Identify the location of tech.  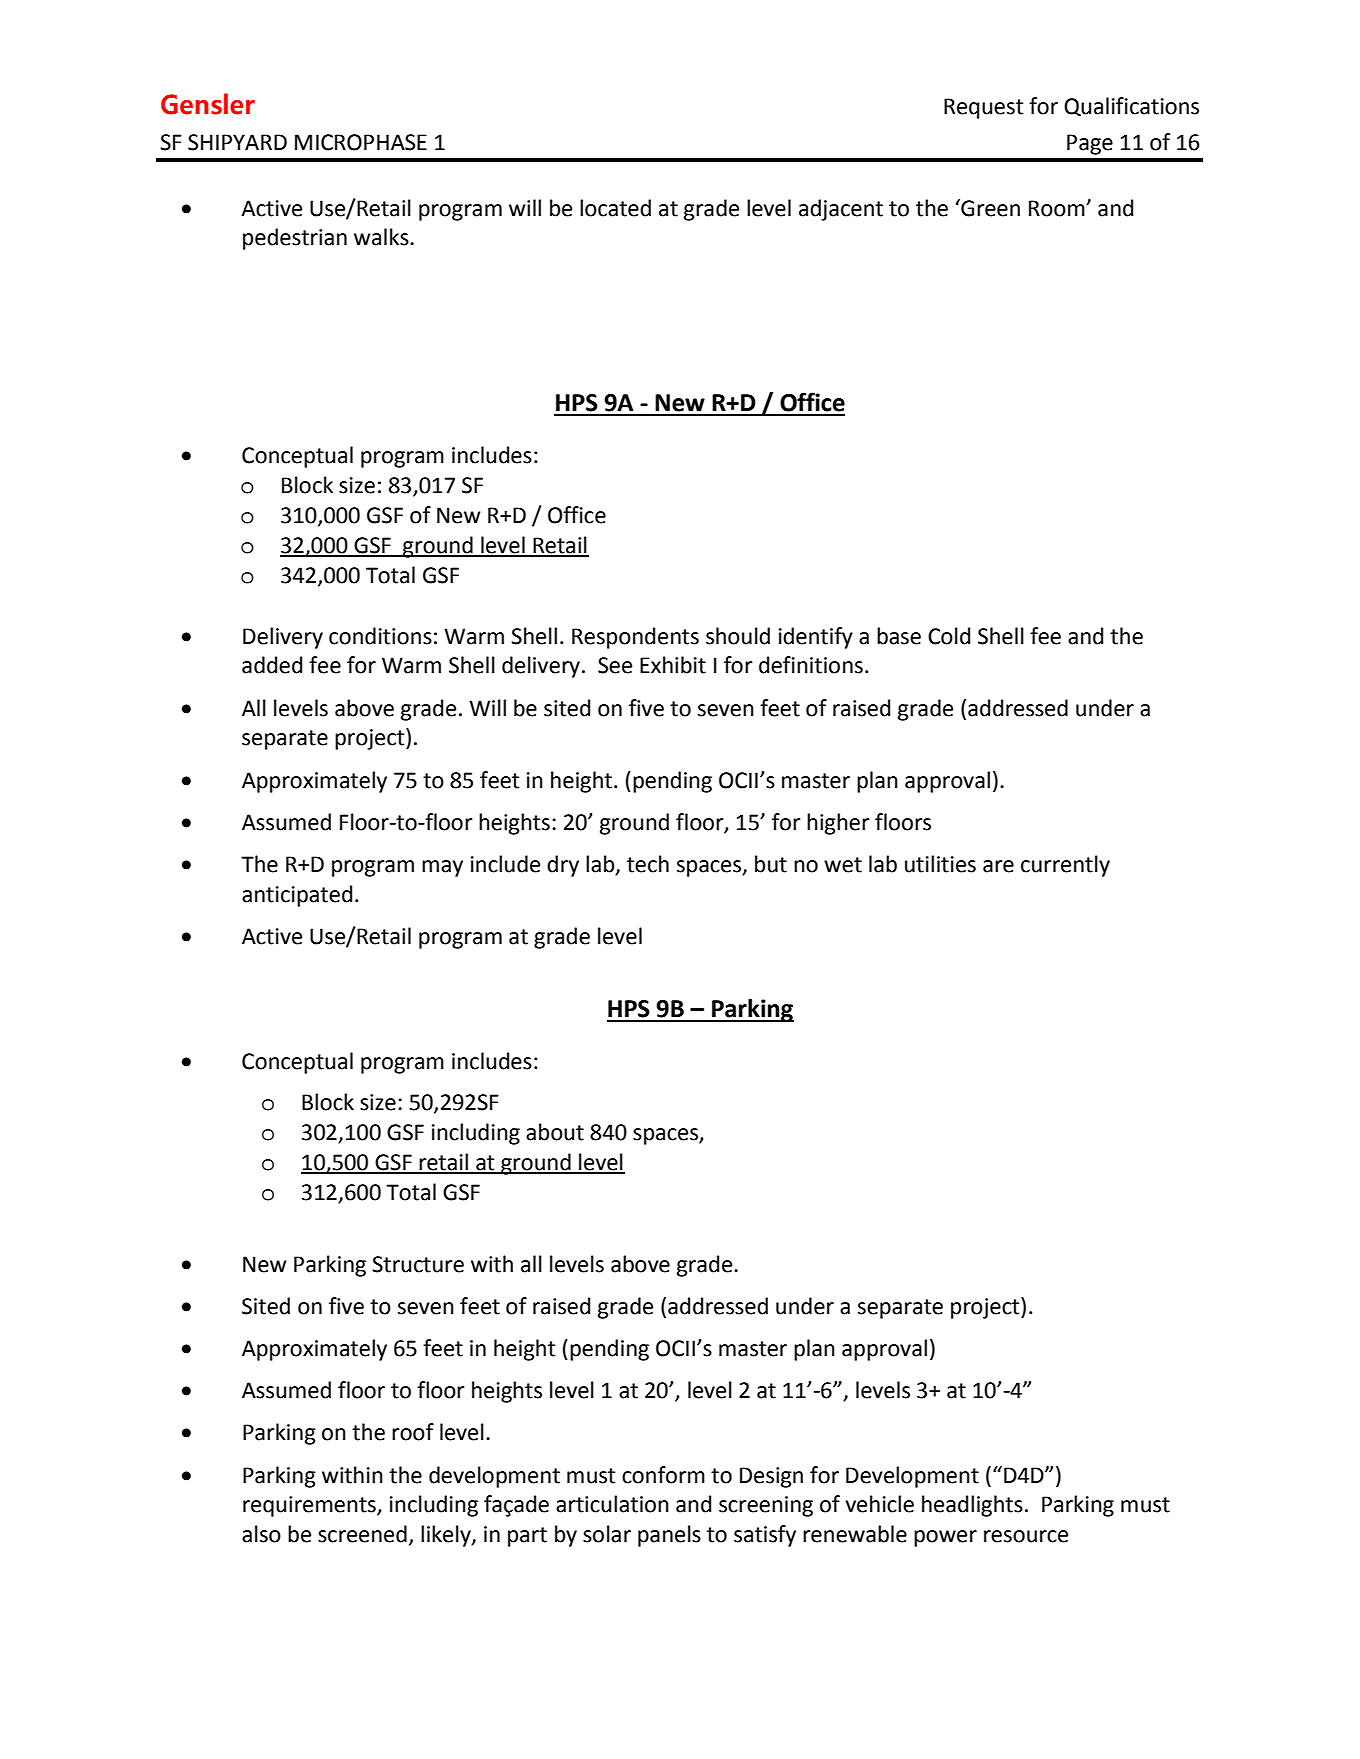
(648, 864).
